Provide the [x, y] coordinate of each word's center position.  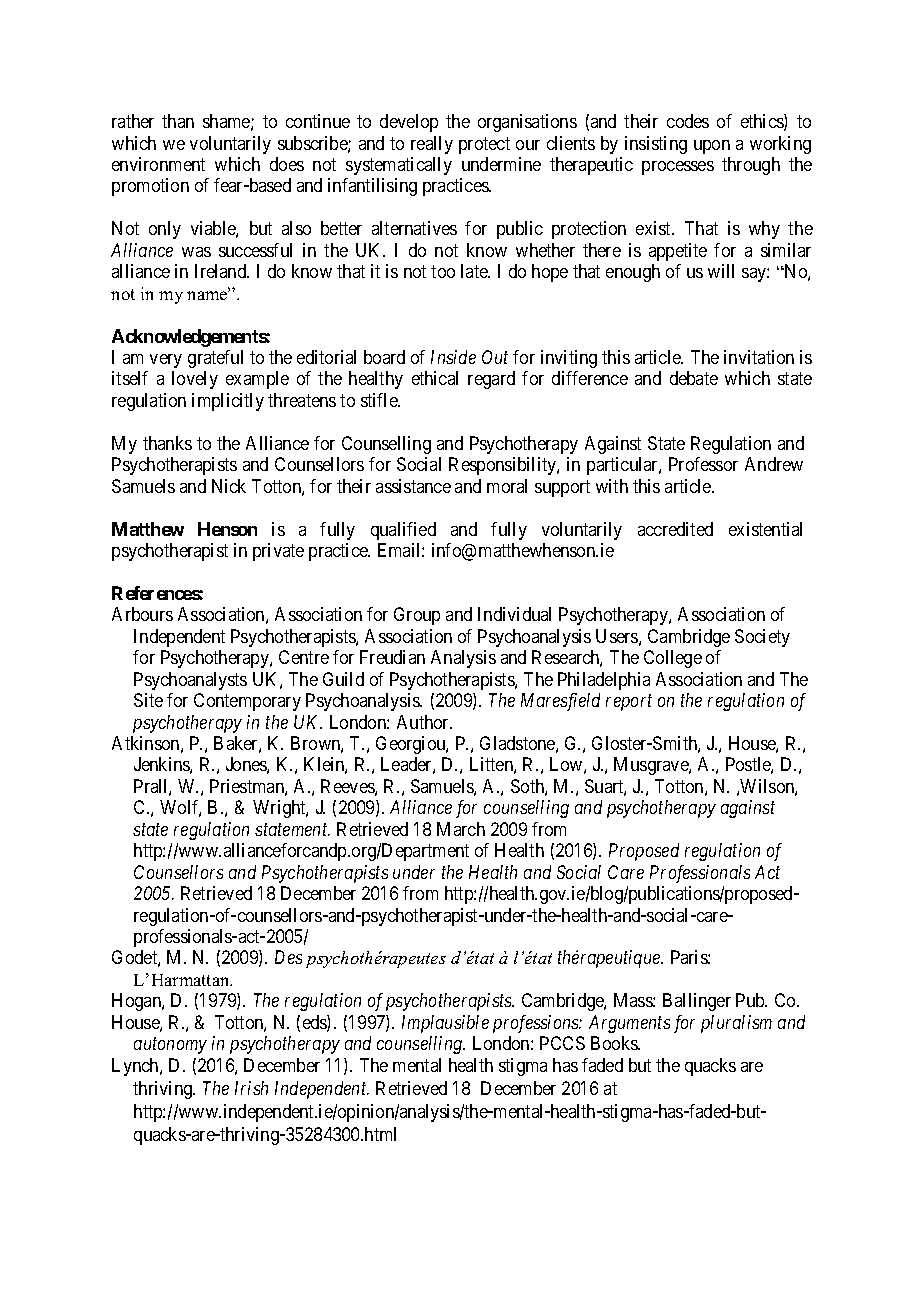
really [432, 145]
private [278, 552]
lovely [195, 380]
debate [694, 378]
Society [762, 638]
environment [158, 164]
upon [712, 147]
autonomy [170, 1046]
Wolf [180, 808]
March [461, 829]
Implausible [445, 1024]
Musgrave [652, 766]
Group [417, 616]
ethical [435, 378]
